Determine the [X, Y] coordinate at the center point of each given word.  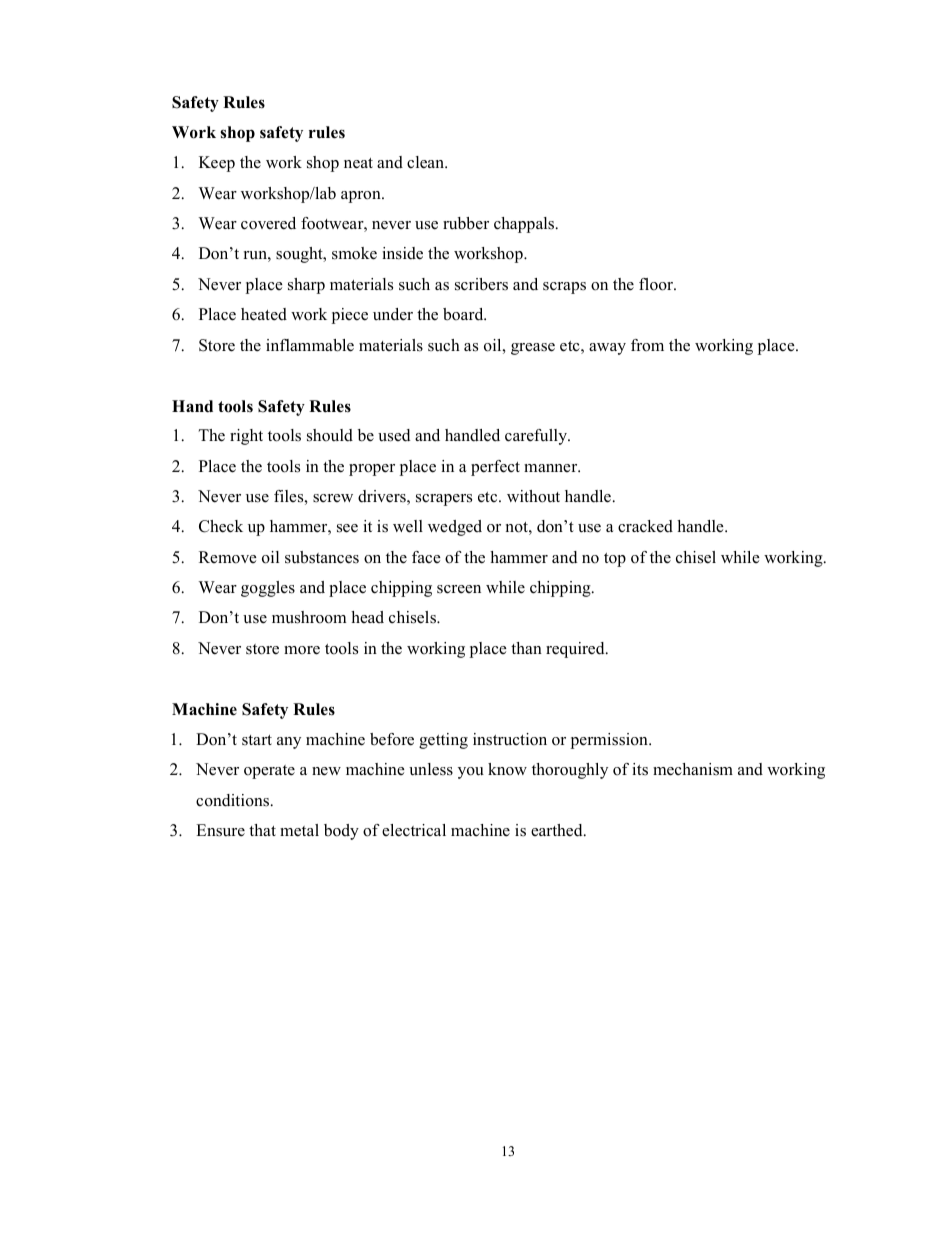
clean [427, 162]
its [640, 769]
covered [268, 223]
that [262, 830]
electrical [414, 830]
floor [657, 284]
